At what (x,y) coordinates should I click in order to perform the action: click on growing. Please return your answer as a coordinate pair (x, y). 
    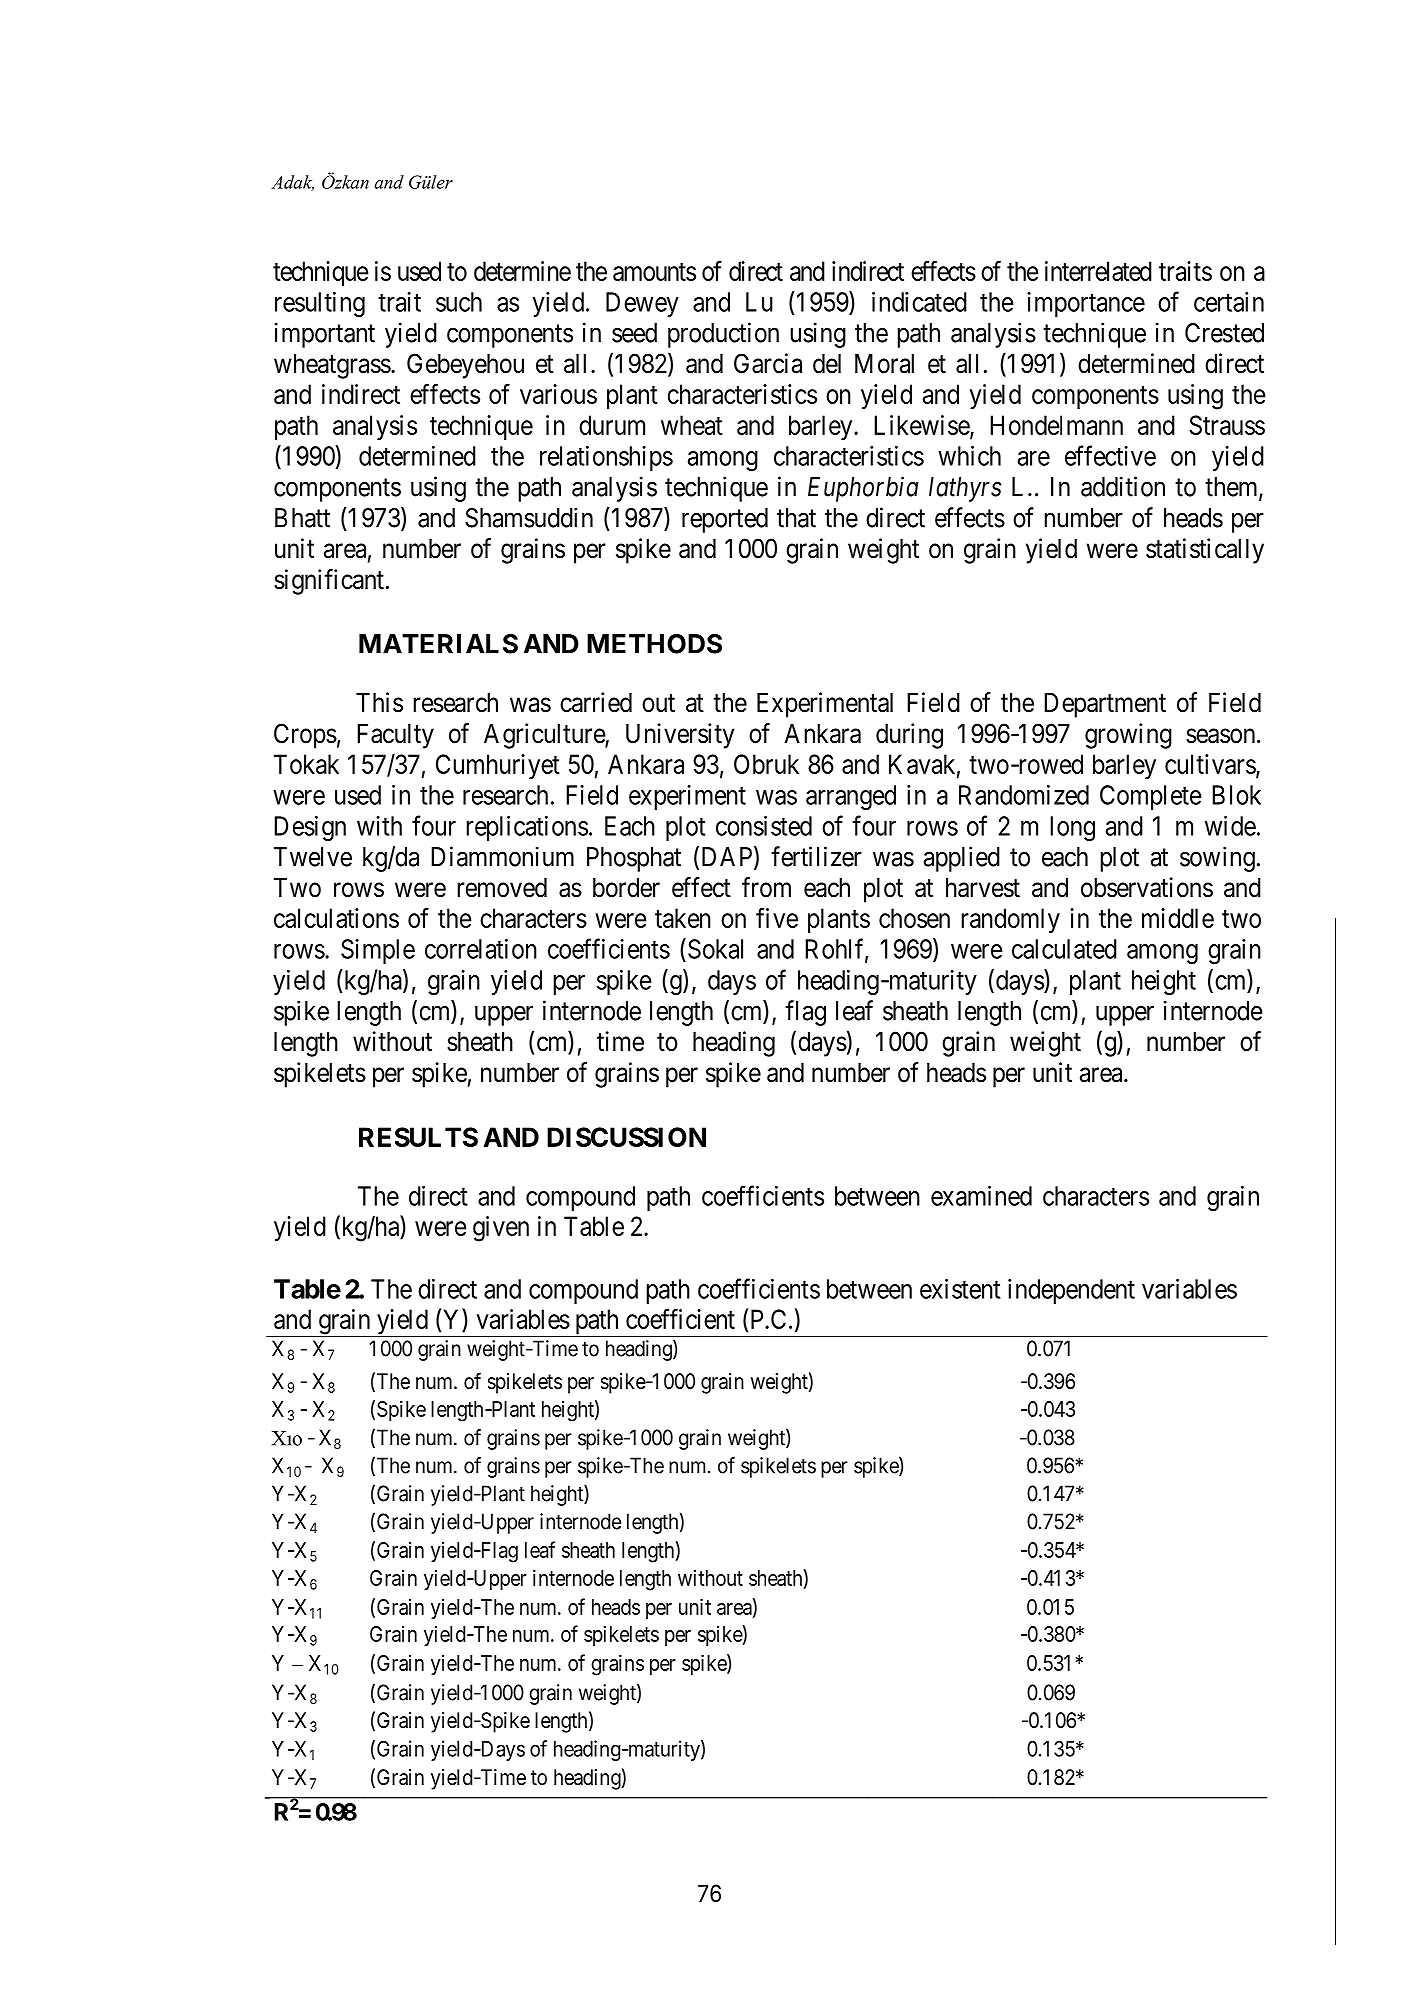
    Looking at the image, I should click on (1128, 736).
